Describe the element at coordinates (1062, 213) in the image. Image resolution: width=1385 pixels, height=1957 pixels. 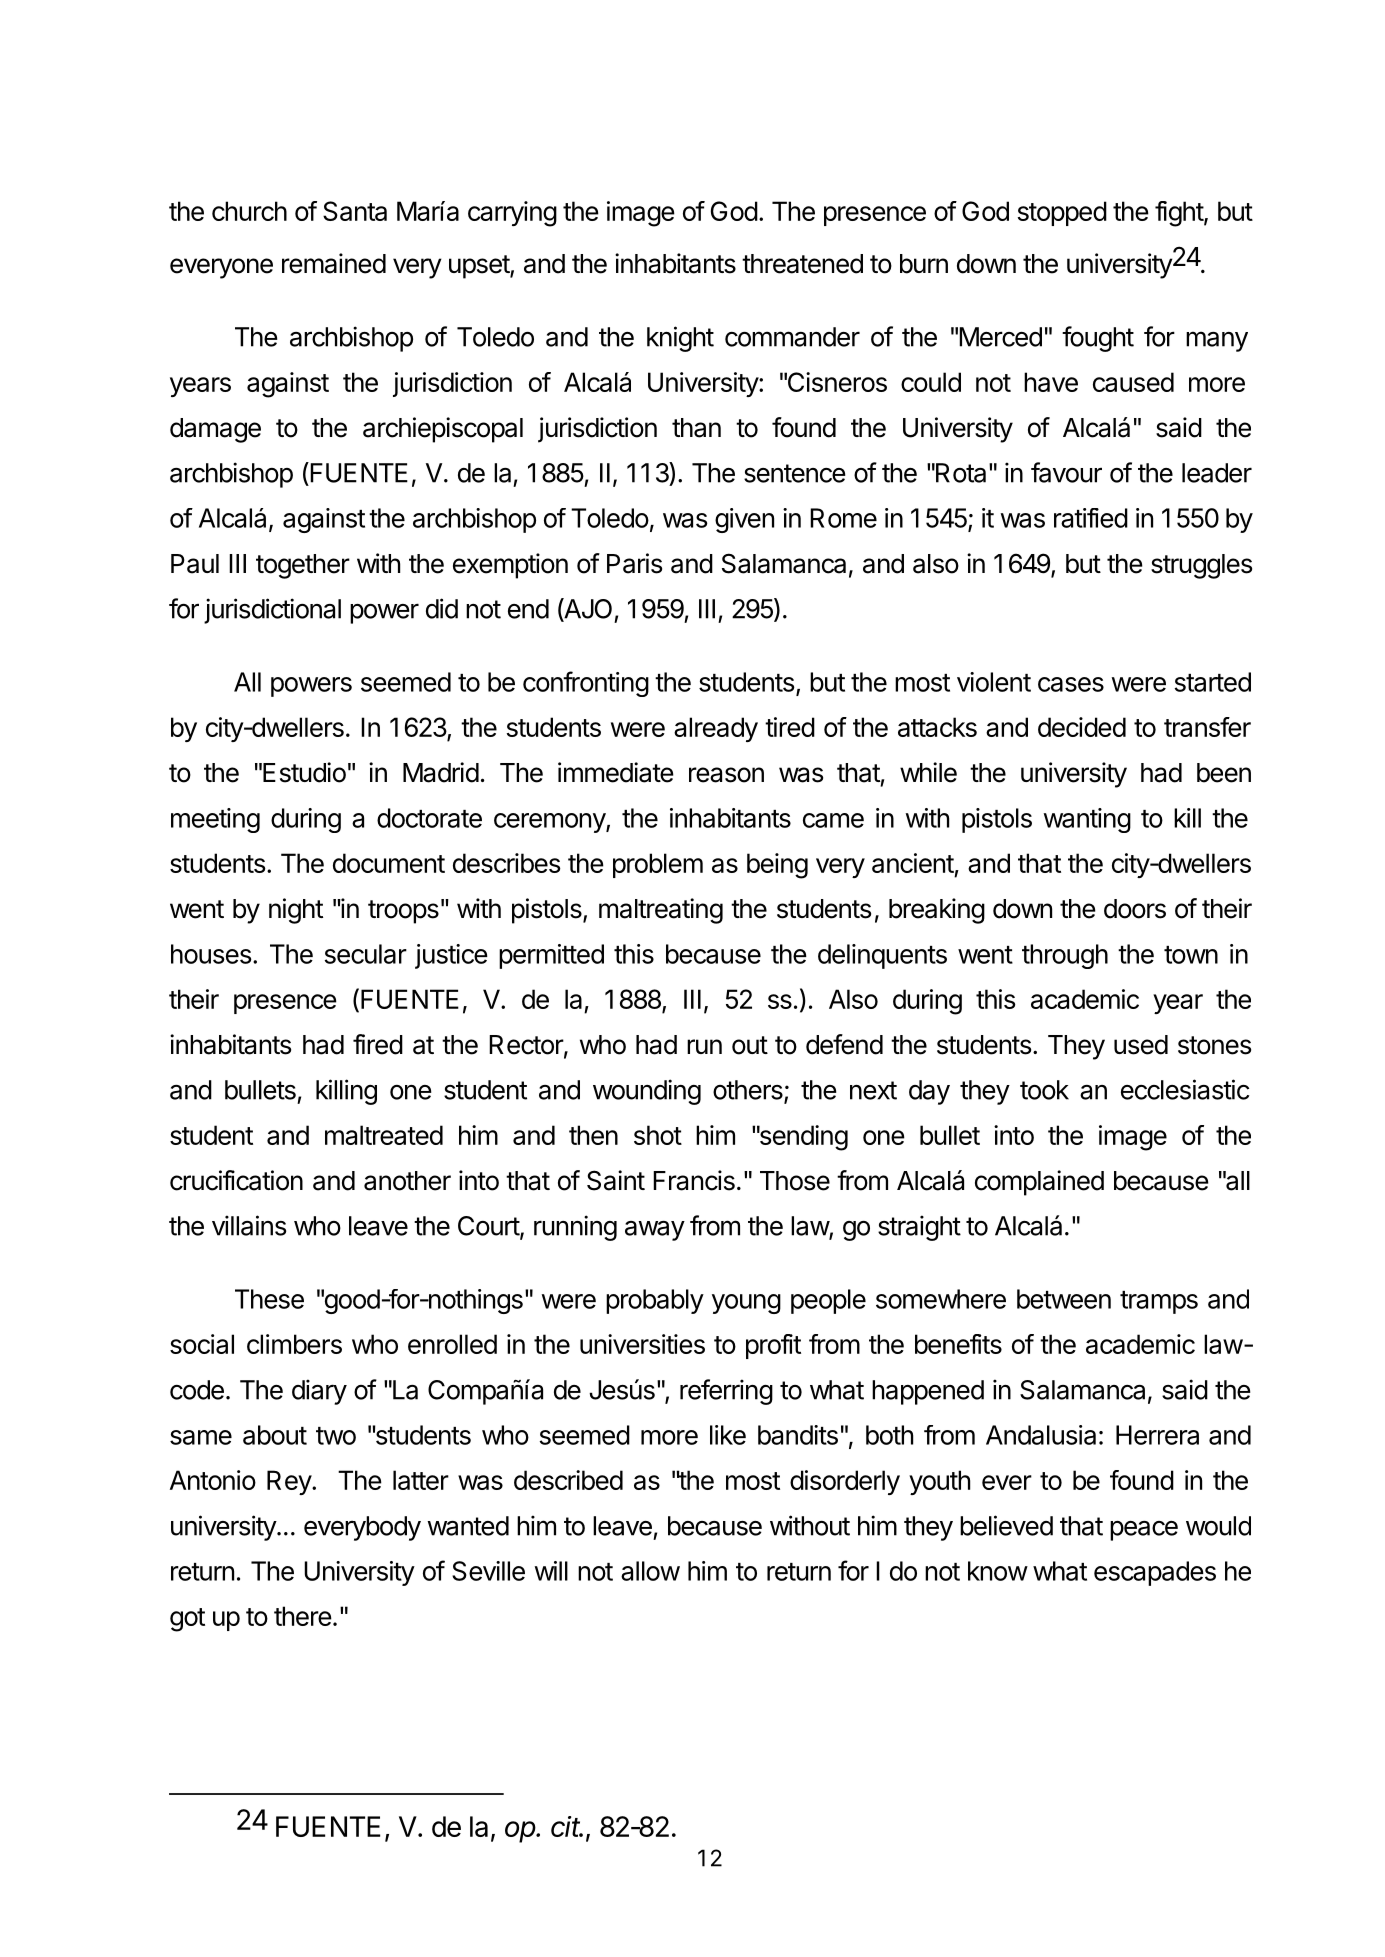
I see `stopped` at that location.
